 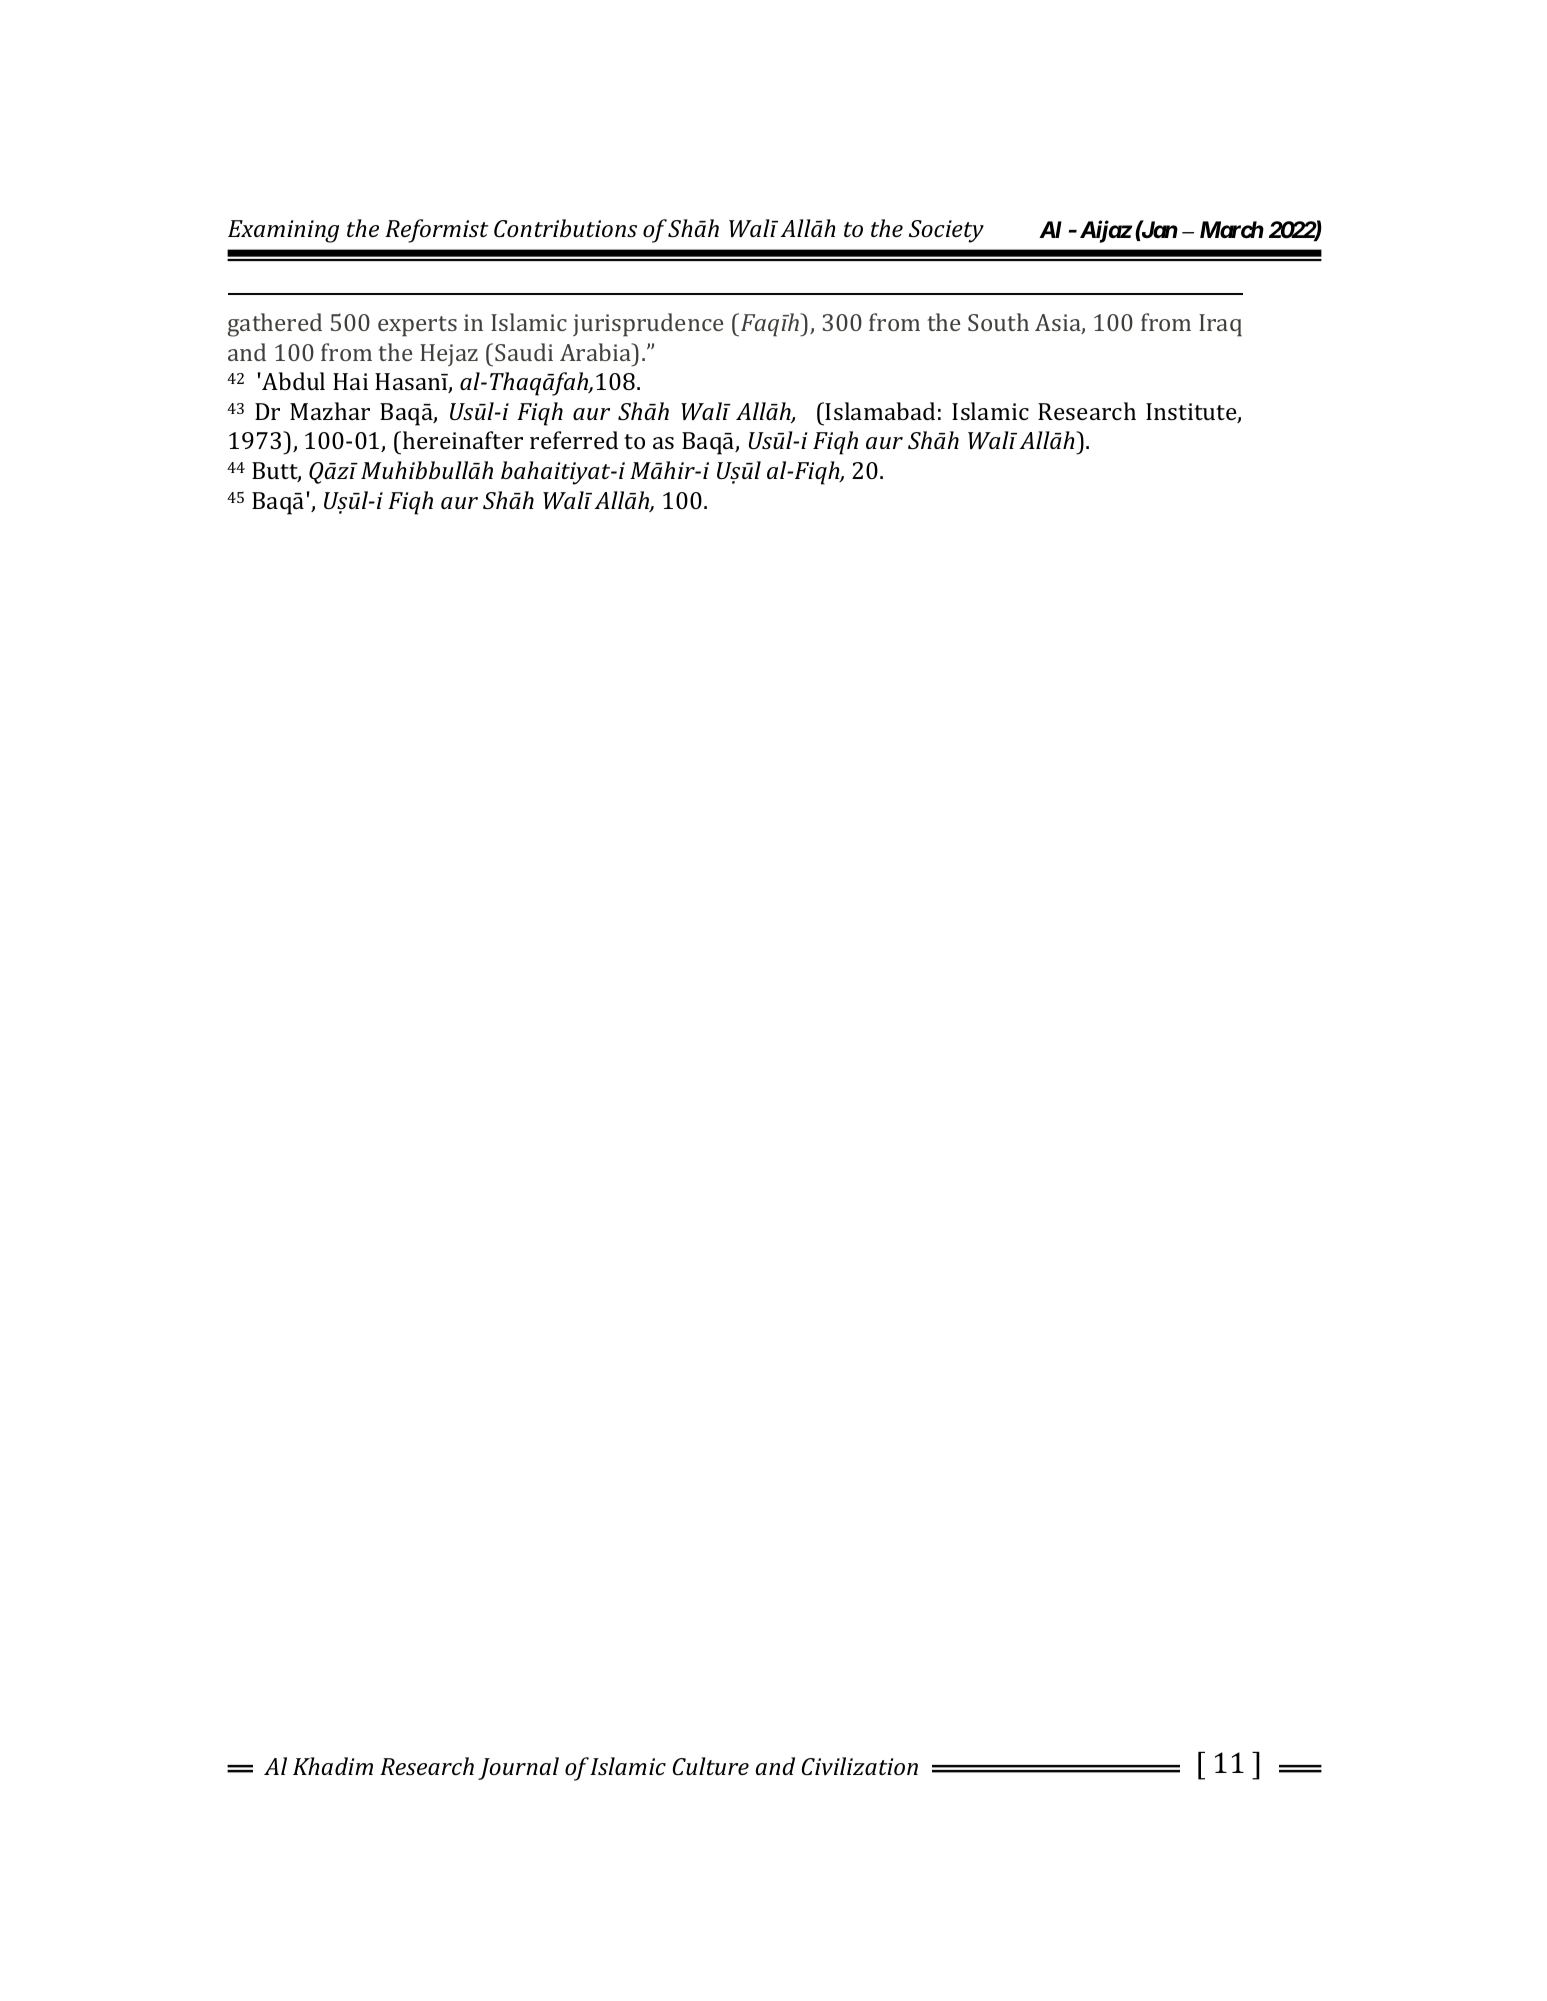 I want to click on hereinafter, so click(x=463, y=440).
